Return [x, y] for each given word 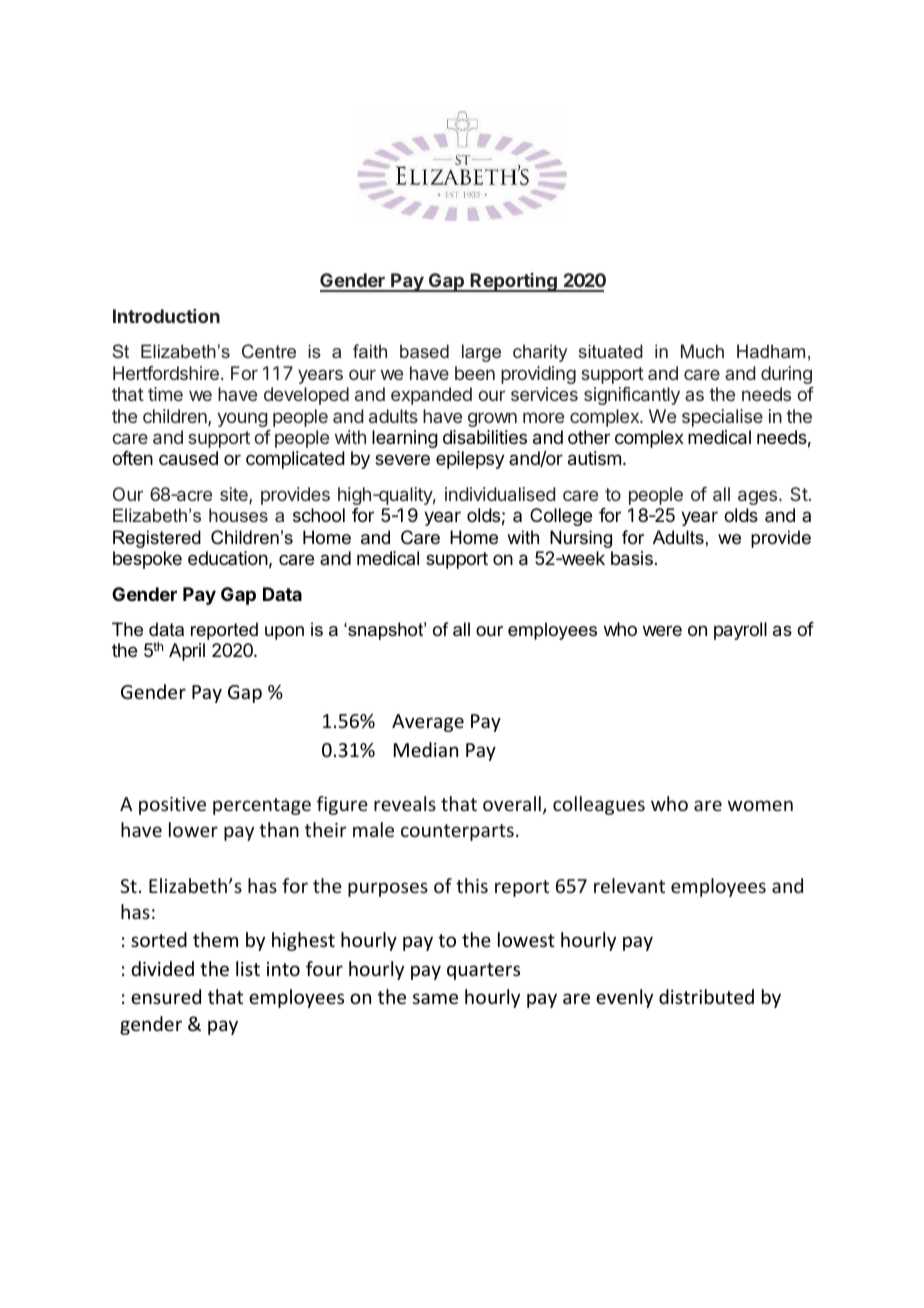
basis [632, 558]
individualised [500, 494]
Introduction [166, 316]
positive [172, 806]
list [248, 968]
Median [426, 749]
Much [702, 351]
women [760, 805]
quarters [483, 971]
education [228, 558]
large [481, 353]
